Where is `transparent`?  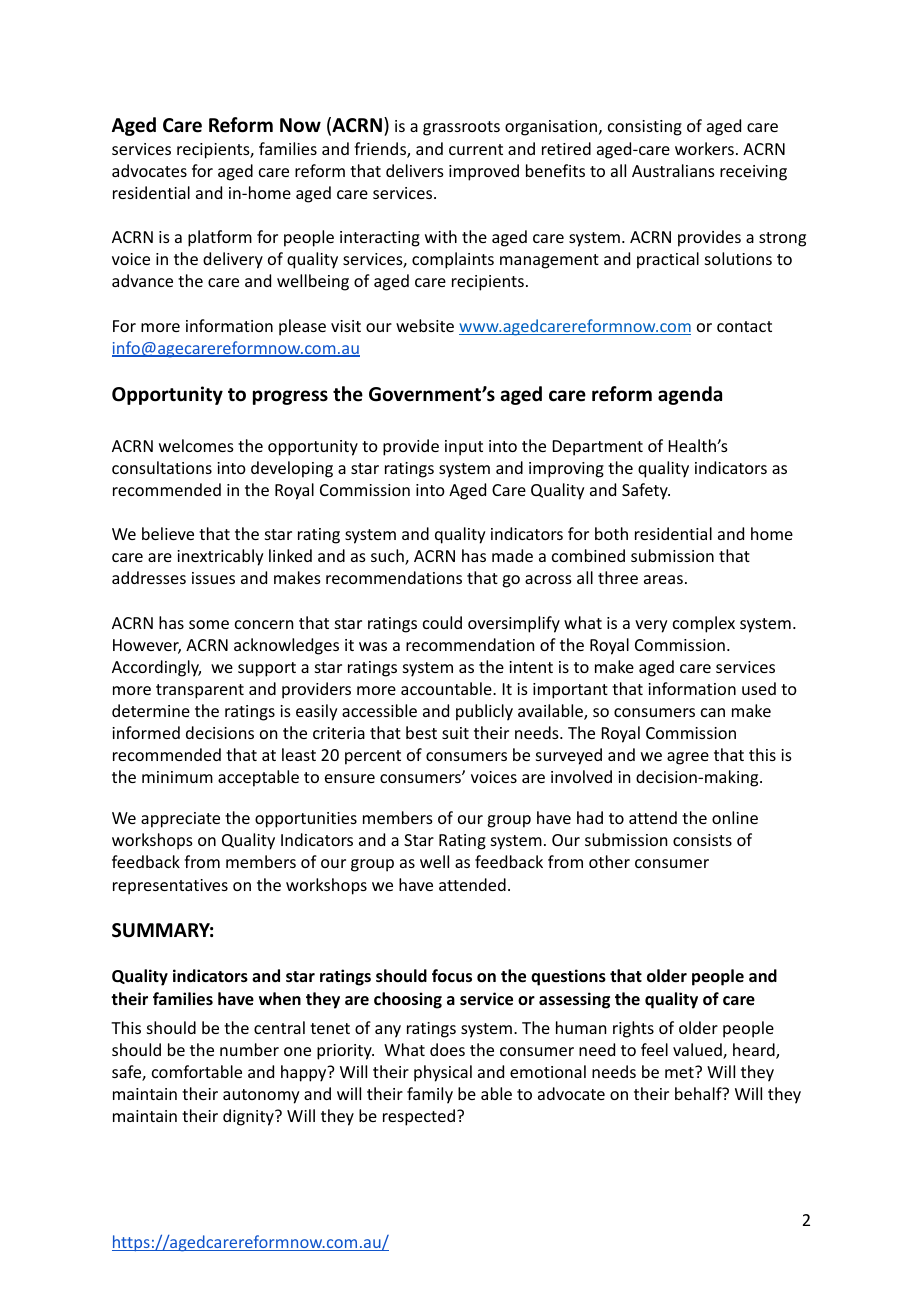
transparent is located at coordinates (200, 691).
